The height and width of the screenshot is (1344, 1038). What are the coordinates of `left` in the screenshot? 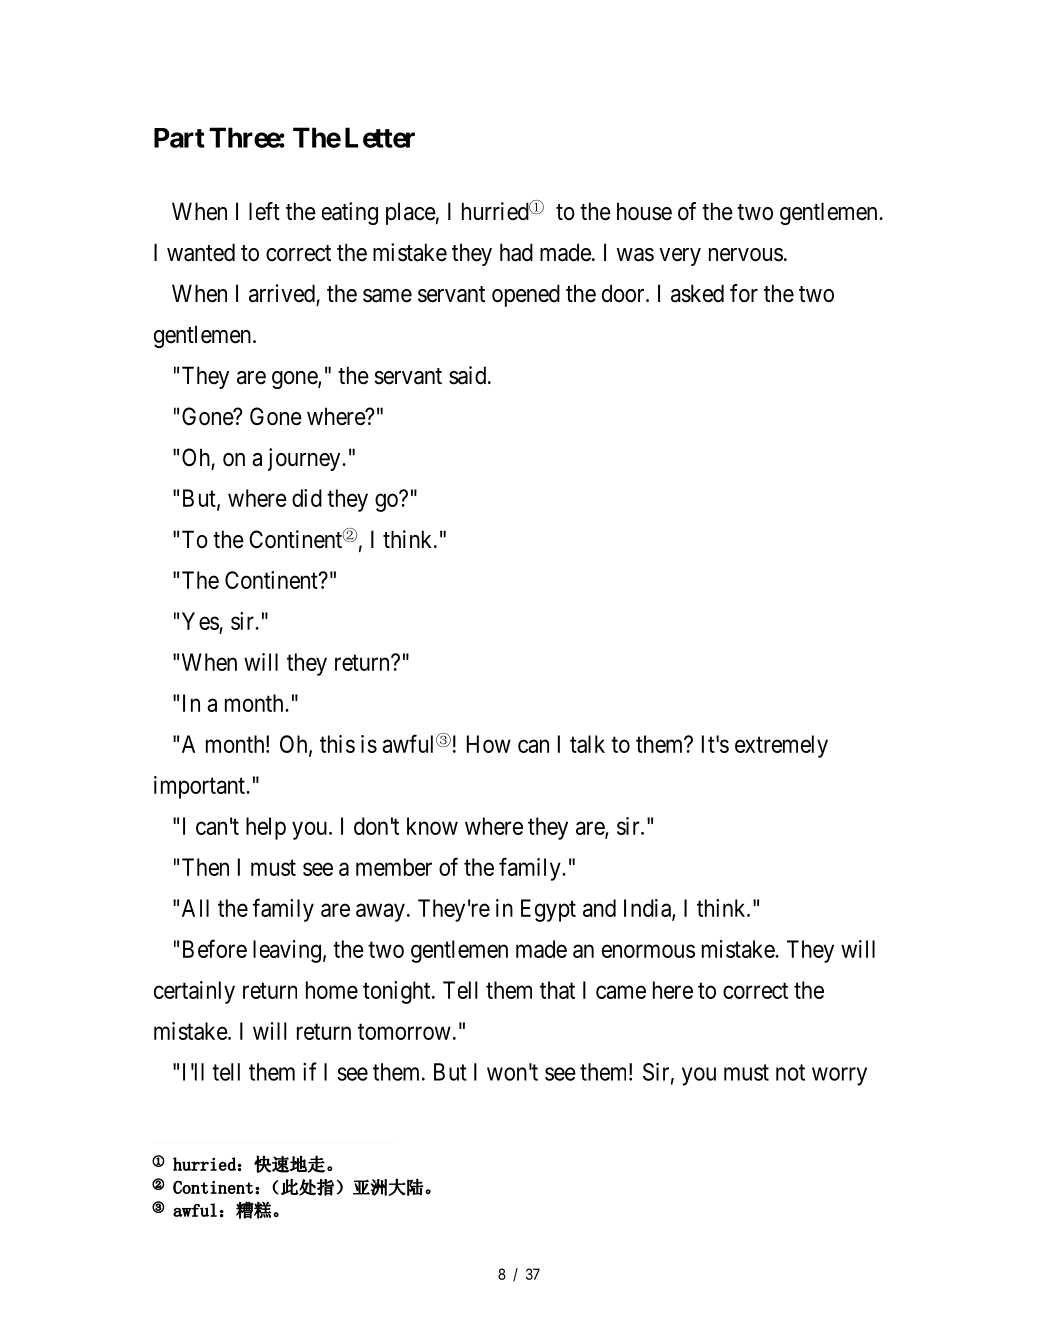 It's located at (264, 211).
